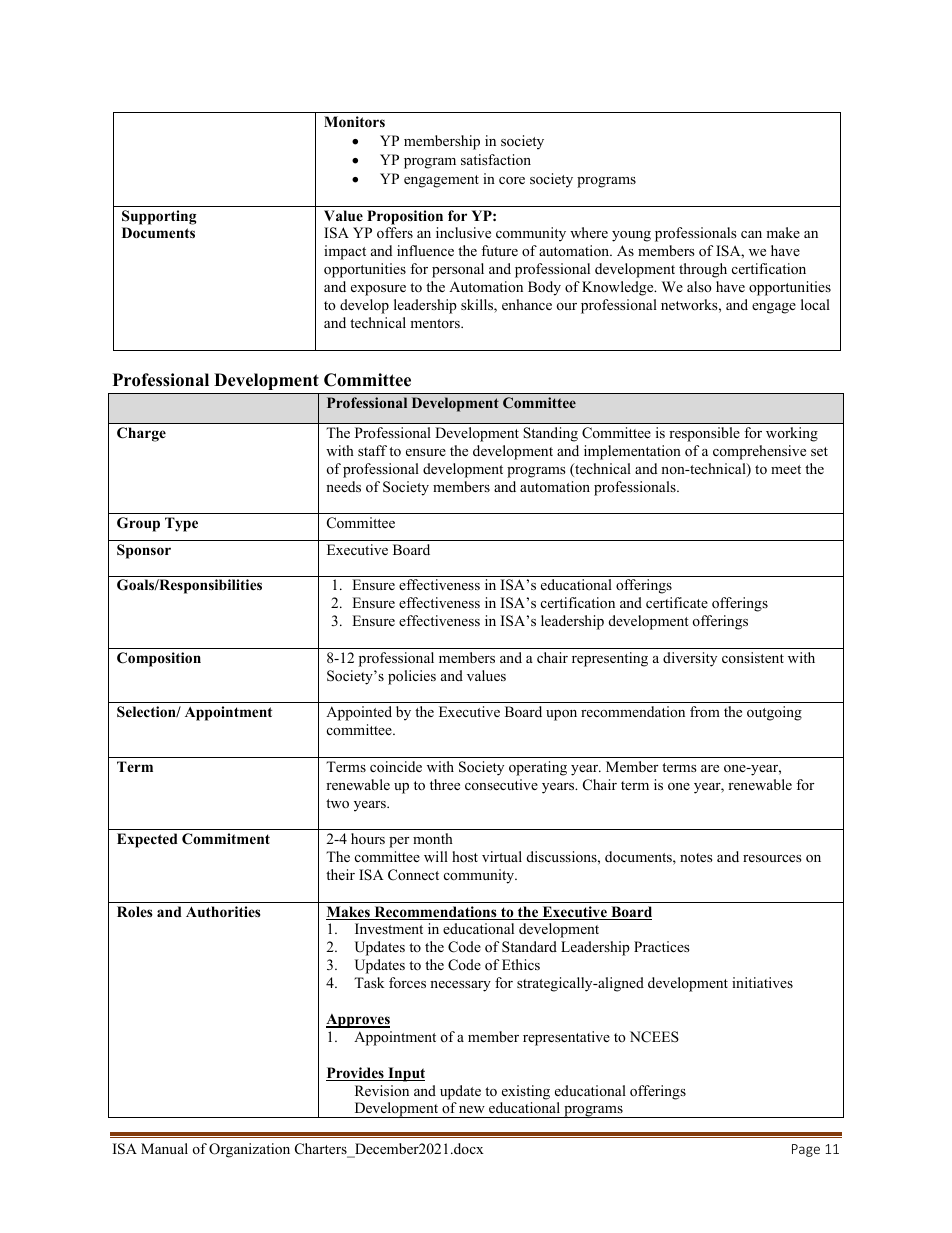  Describe the element at coordinates (181, 524) in the document. I see `Type` at that location.
